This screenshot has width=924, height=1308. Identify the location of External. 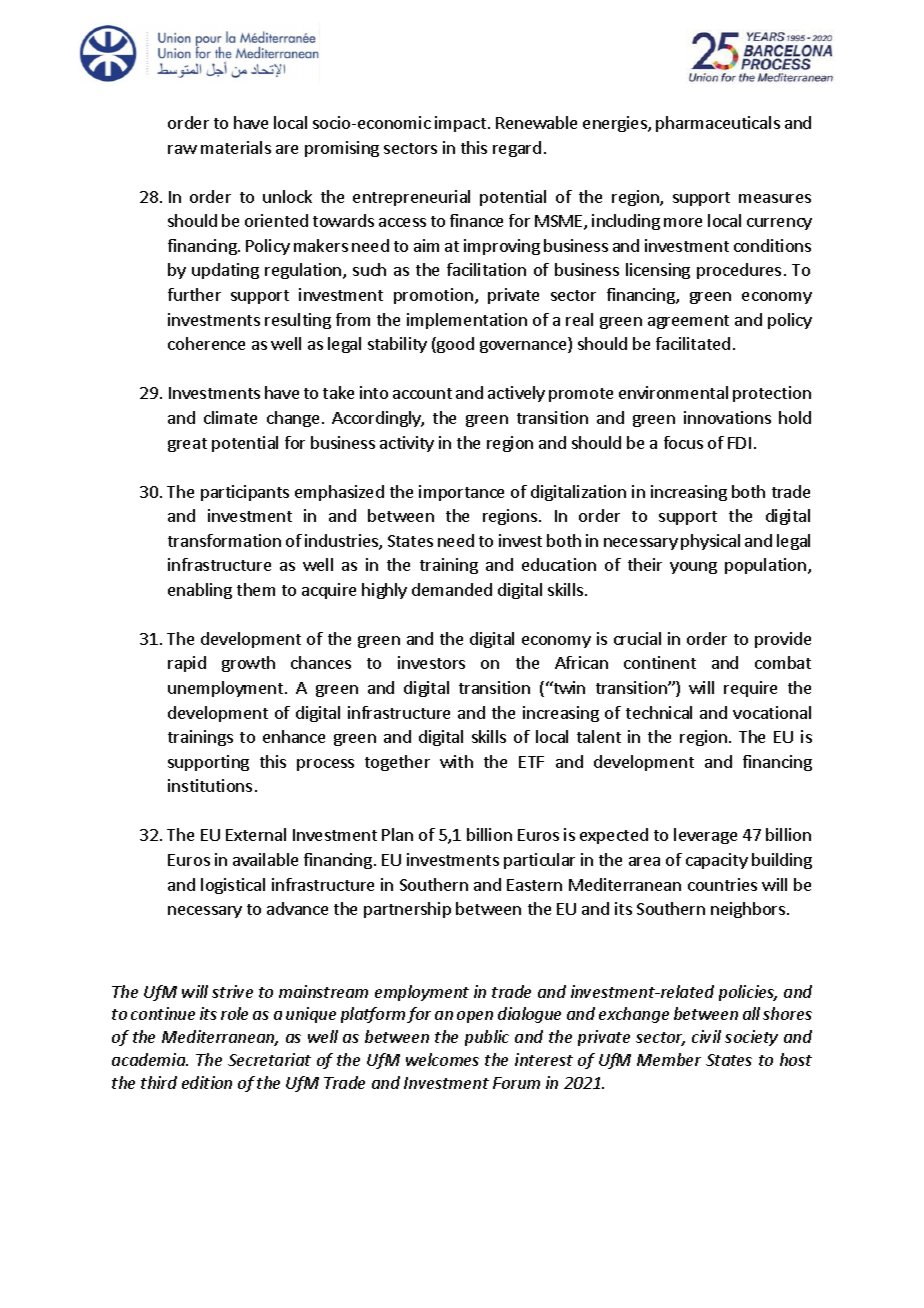
(256, 834).
